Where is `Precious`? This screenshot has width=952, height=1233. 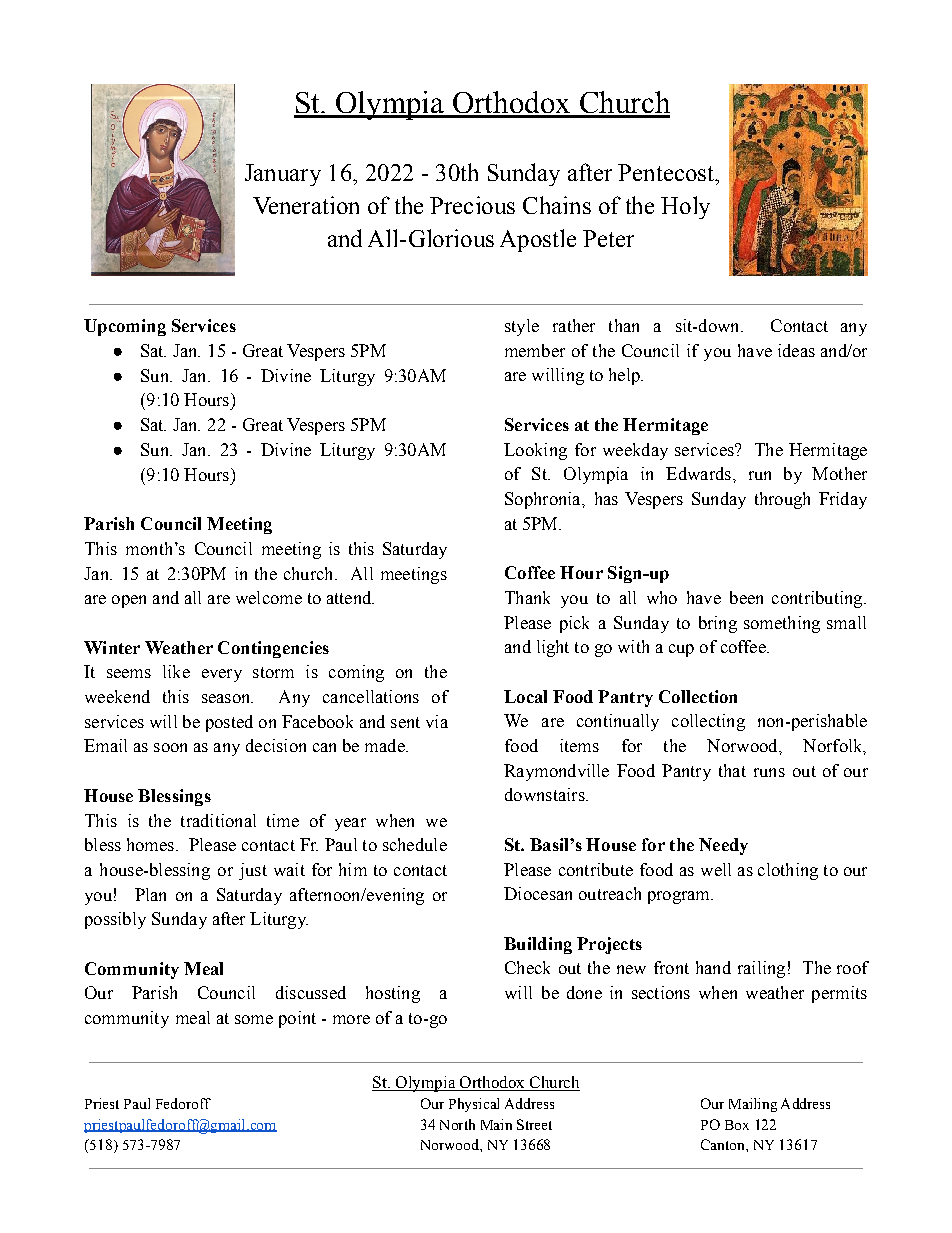 Precious is located at coordinates (472, 205).
